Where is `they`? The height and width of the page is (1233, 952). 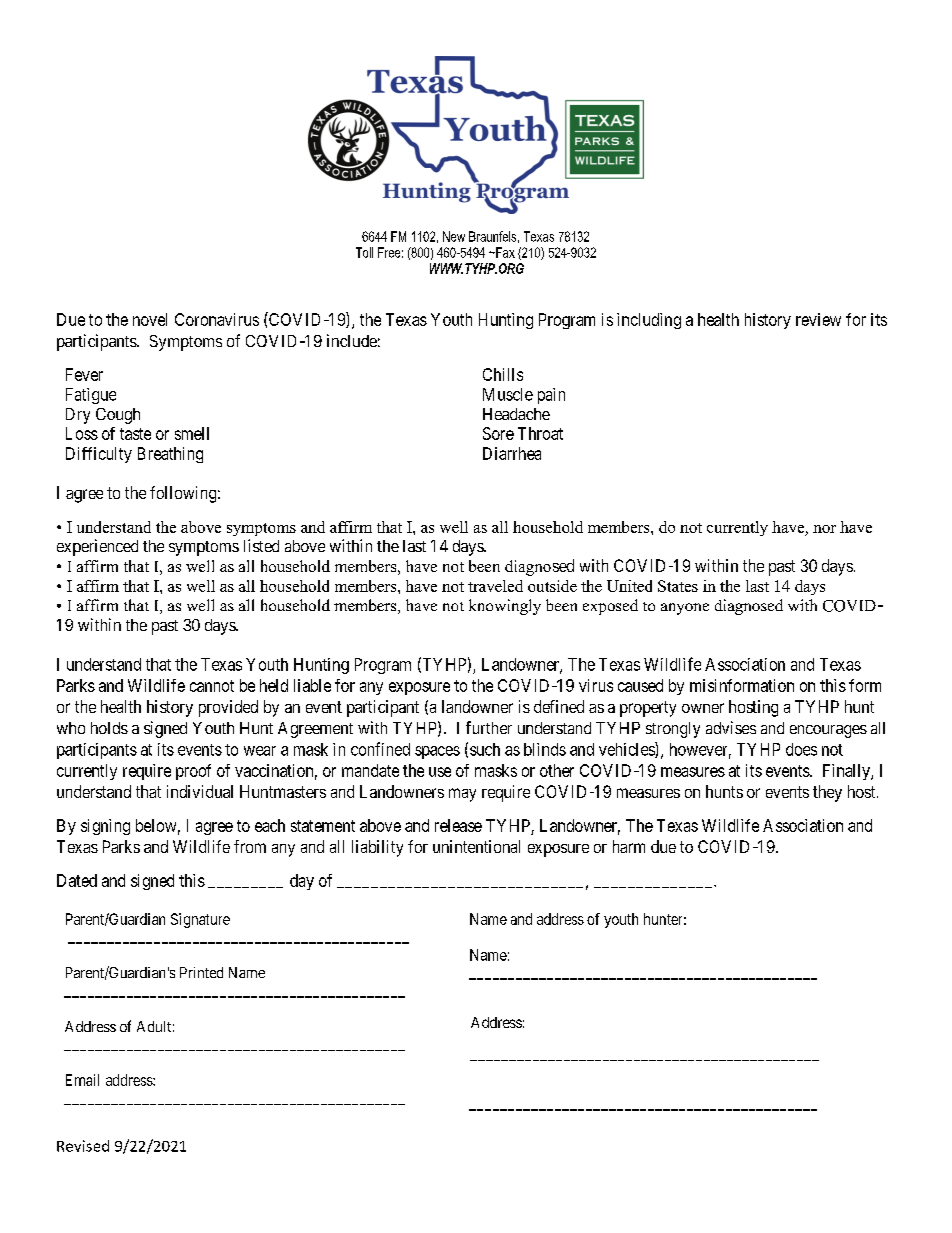 they is located at coordinates (827, 793).
